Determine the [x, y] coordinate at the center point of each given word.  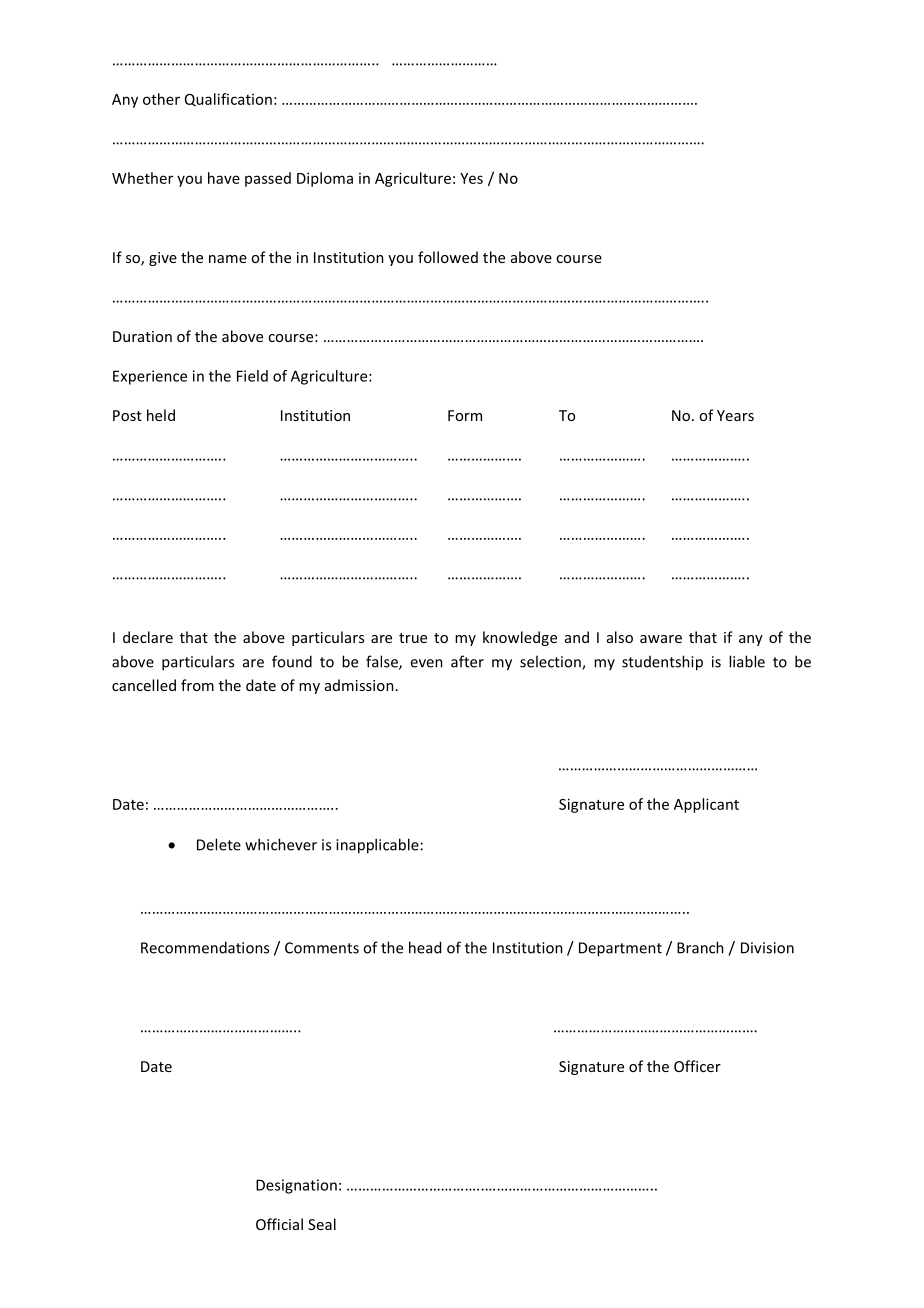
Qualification [228, 99]
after [467, 661]
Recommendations [205, 947]
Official [279, 1224]
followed [448, 257]
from [197, 685]
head [425, 947]
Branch [700, 947]
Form [465, 415]
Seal [322, 1224]
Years [735, 415]
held [161, 415]
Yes [471, 178]
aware [661, 639]
